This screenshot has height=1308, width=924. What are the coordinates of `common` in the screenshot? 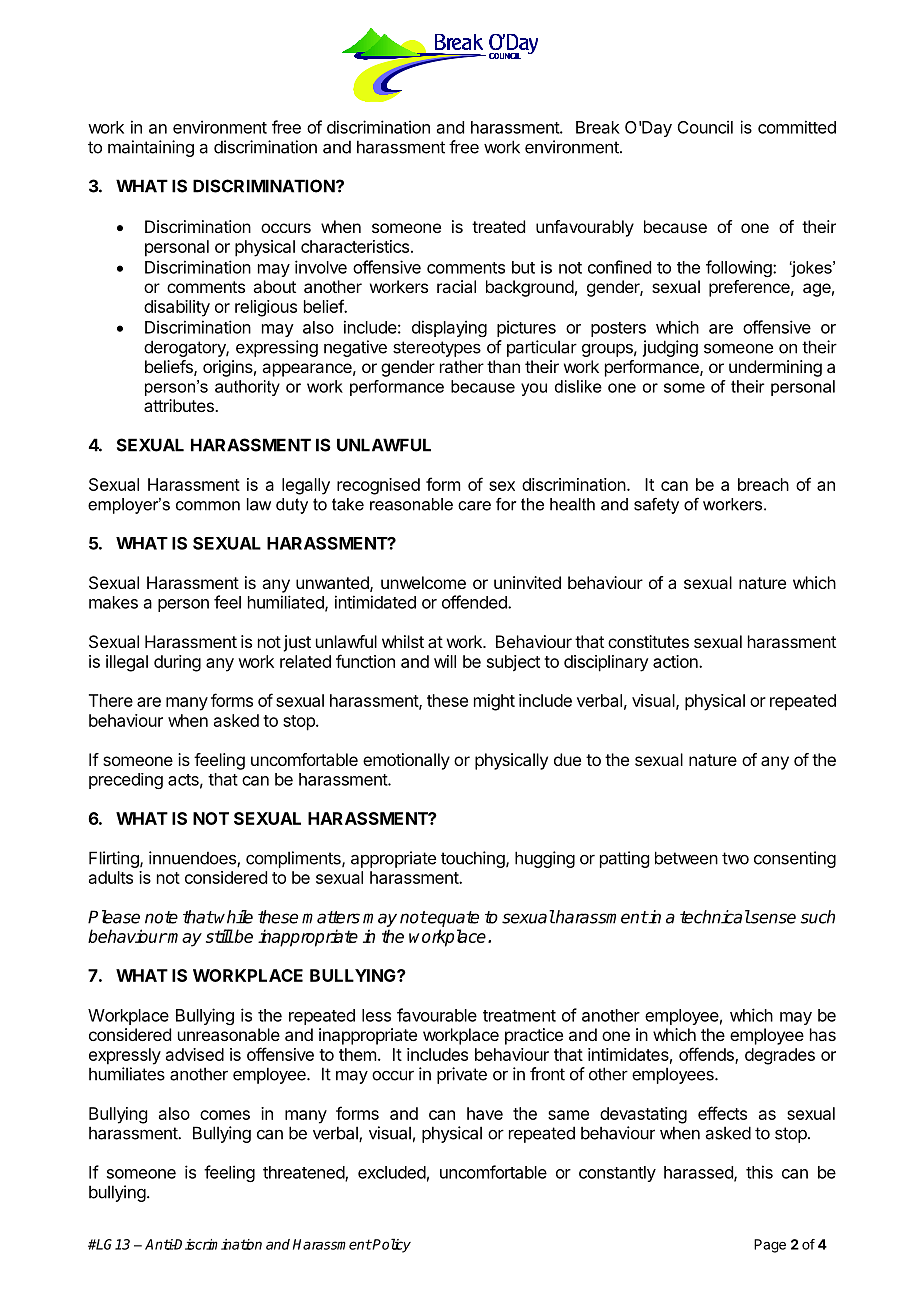 It's located at (208, 506).
